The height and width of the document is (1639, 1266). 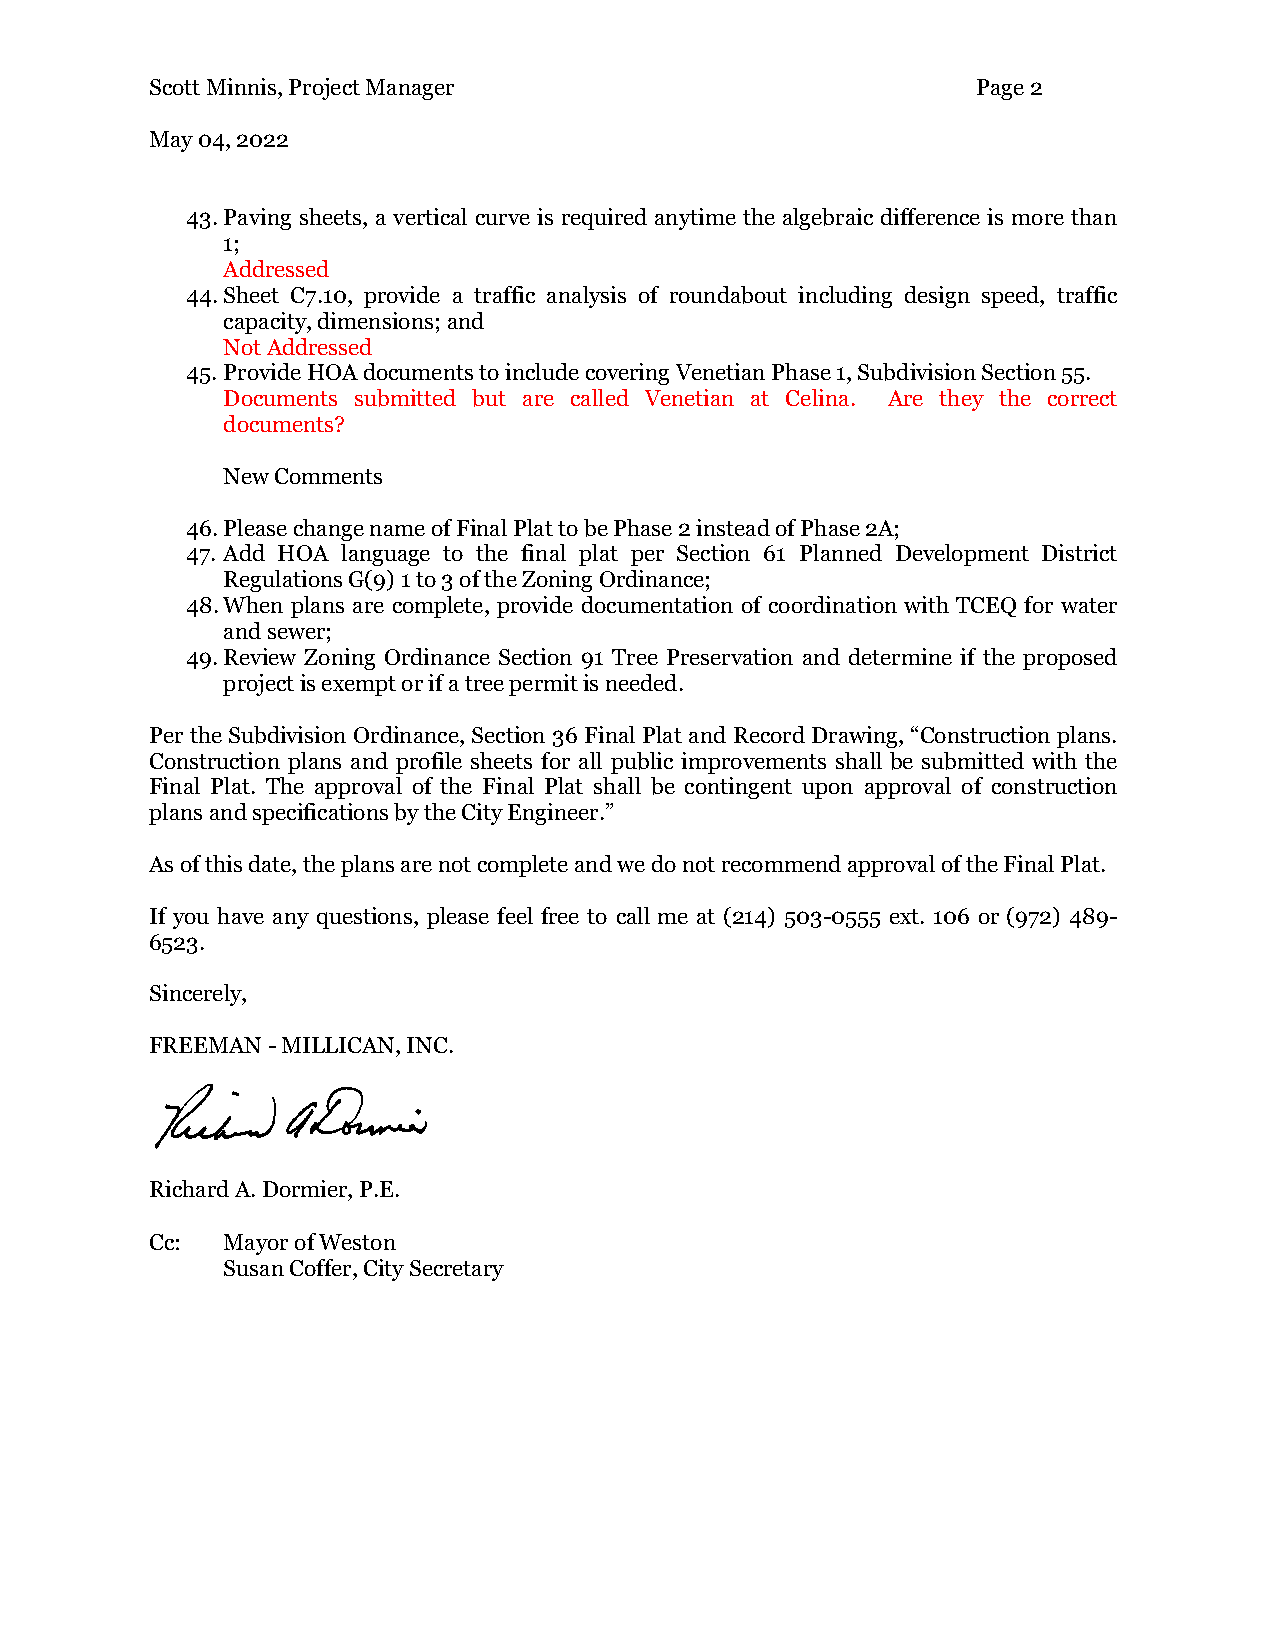 I want to click on determine, so click(x=900, y=656).
